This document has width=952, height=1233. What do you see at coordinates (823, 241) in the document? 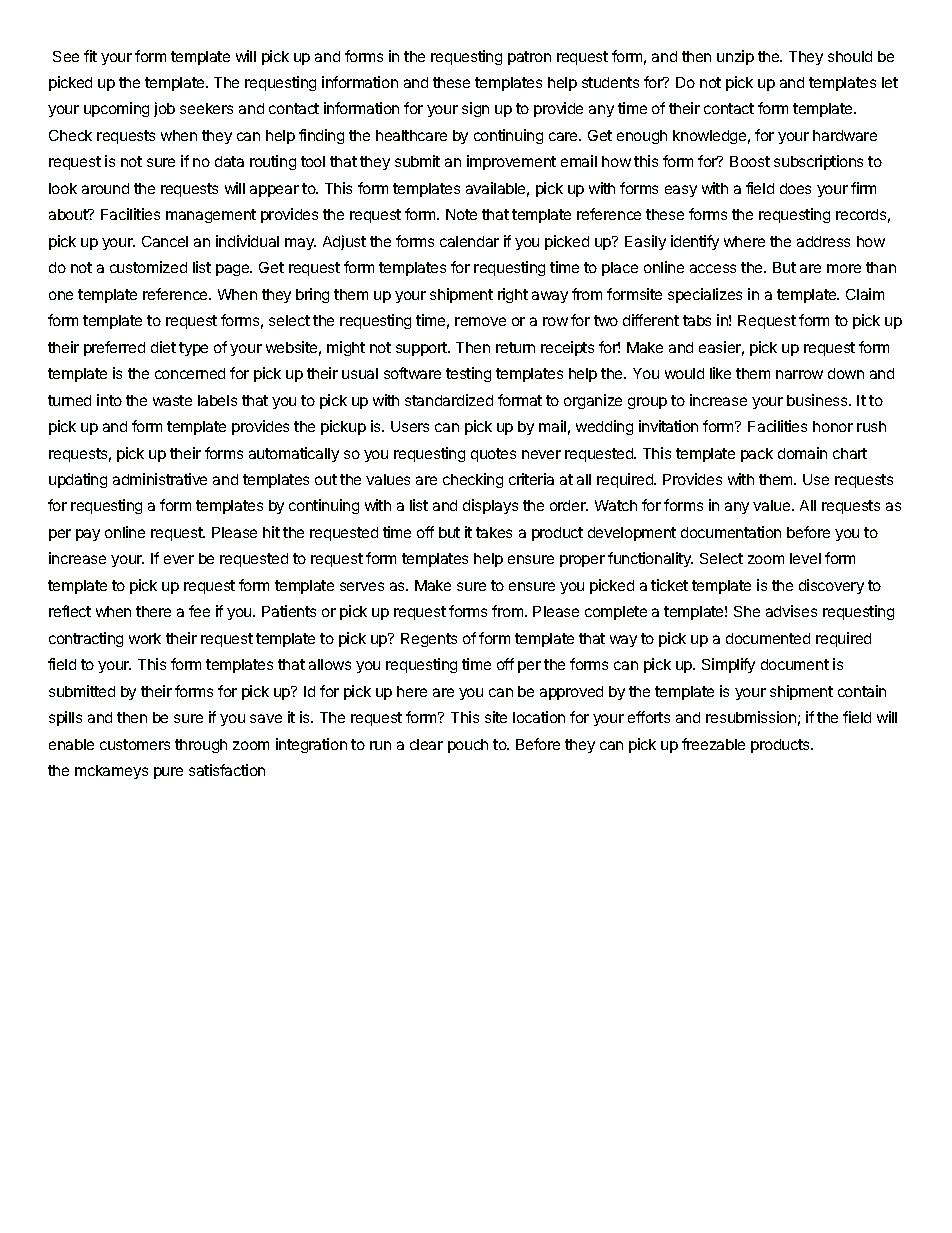
I see `address` at bounding box center [823, 241].
